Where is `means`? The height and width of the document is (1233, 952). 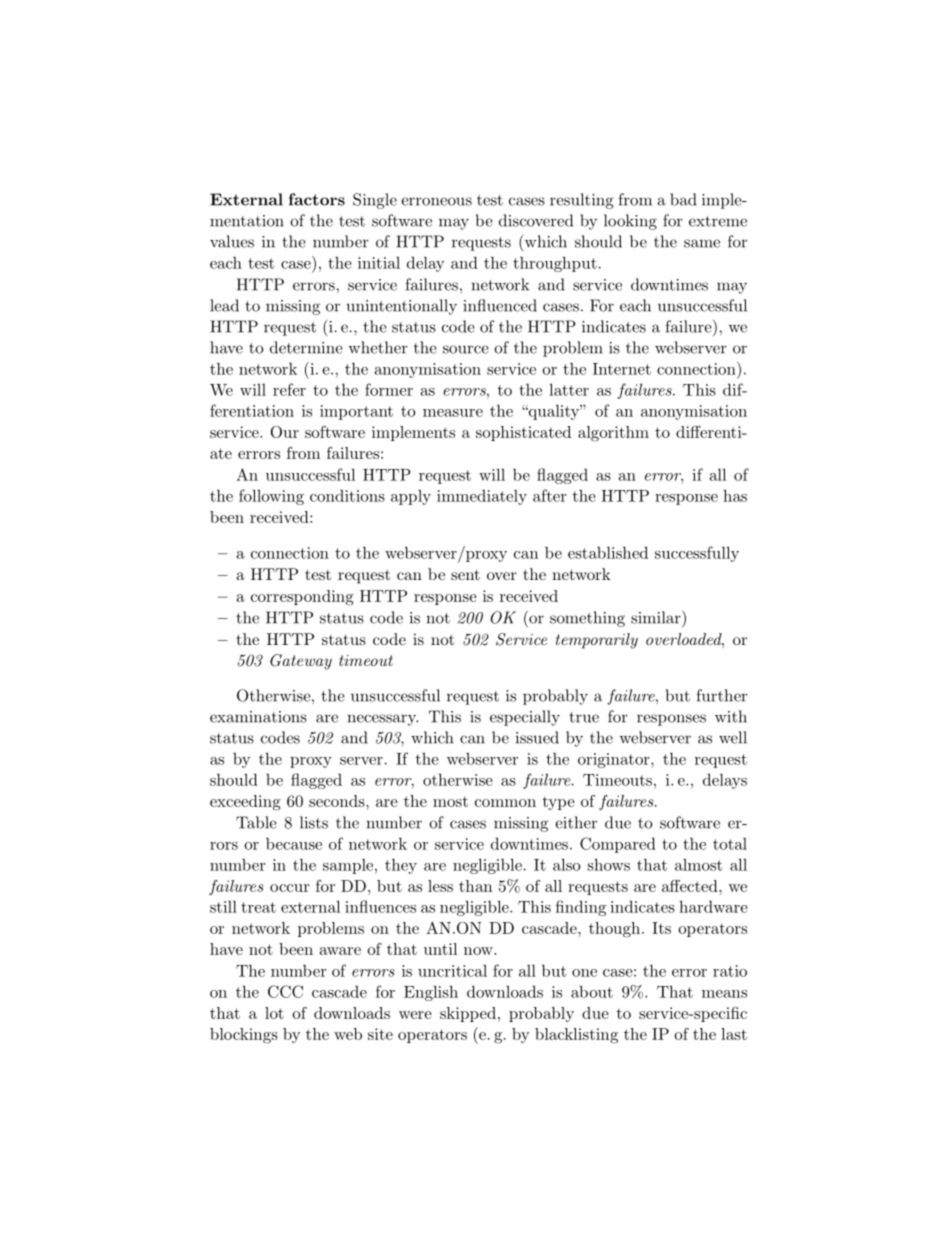
means is located at coordinates (724, 994).
